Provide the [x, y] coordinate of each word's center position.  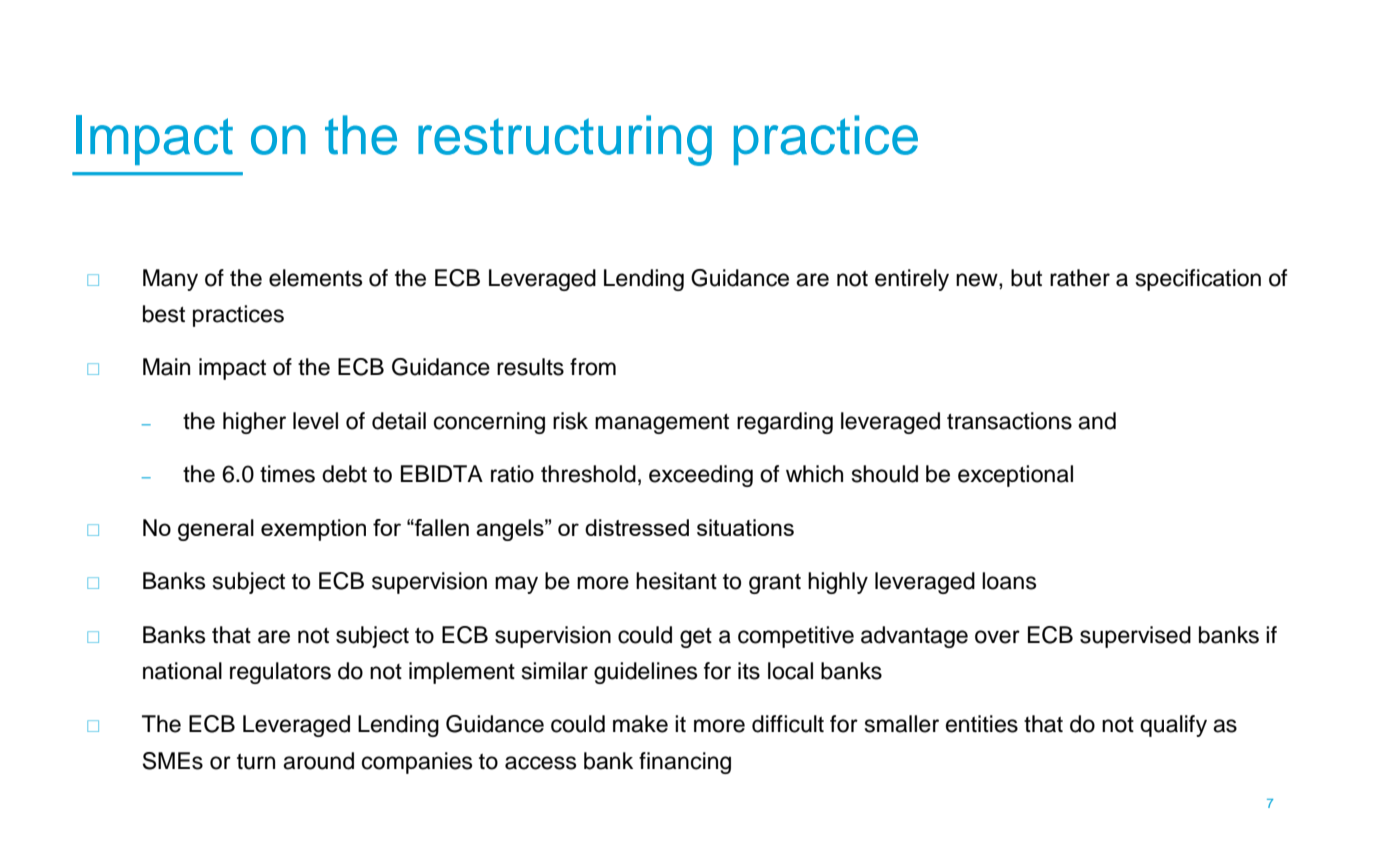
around [318, 761]
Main [166, 367]
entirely [912, 280]
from [593, 367]
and [1097, 421]
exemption [313, 530]
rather [1080, 278]
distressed [637, 527]
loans [1009, 581]
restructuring [565, 140]
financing [685, 763]
